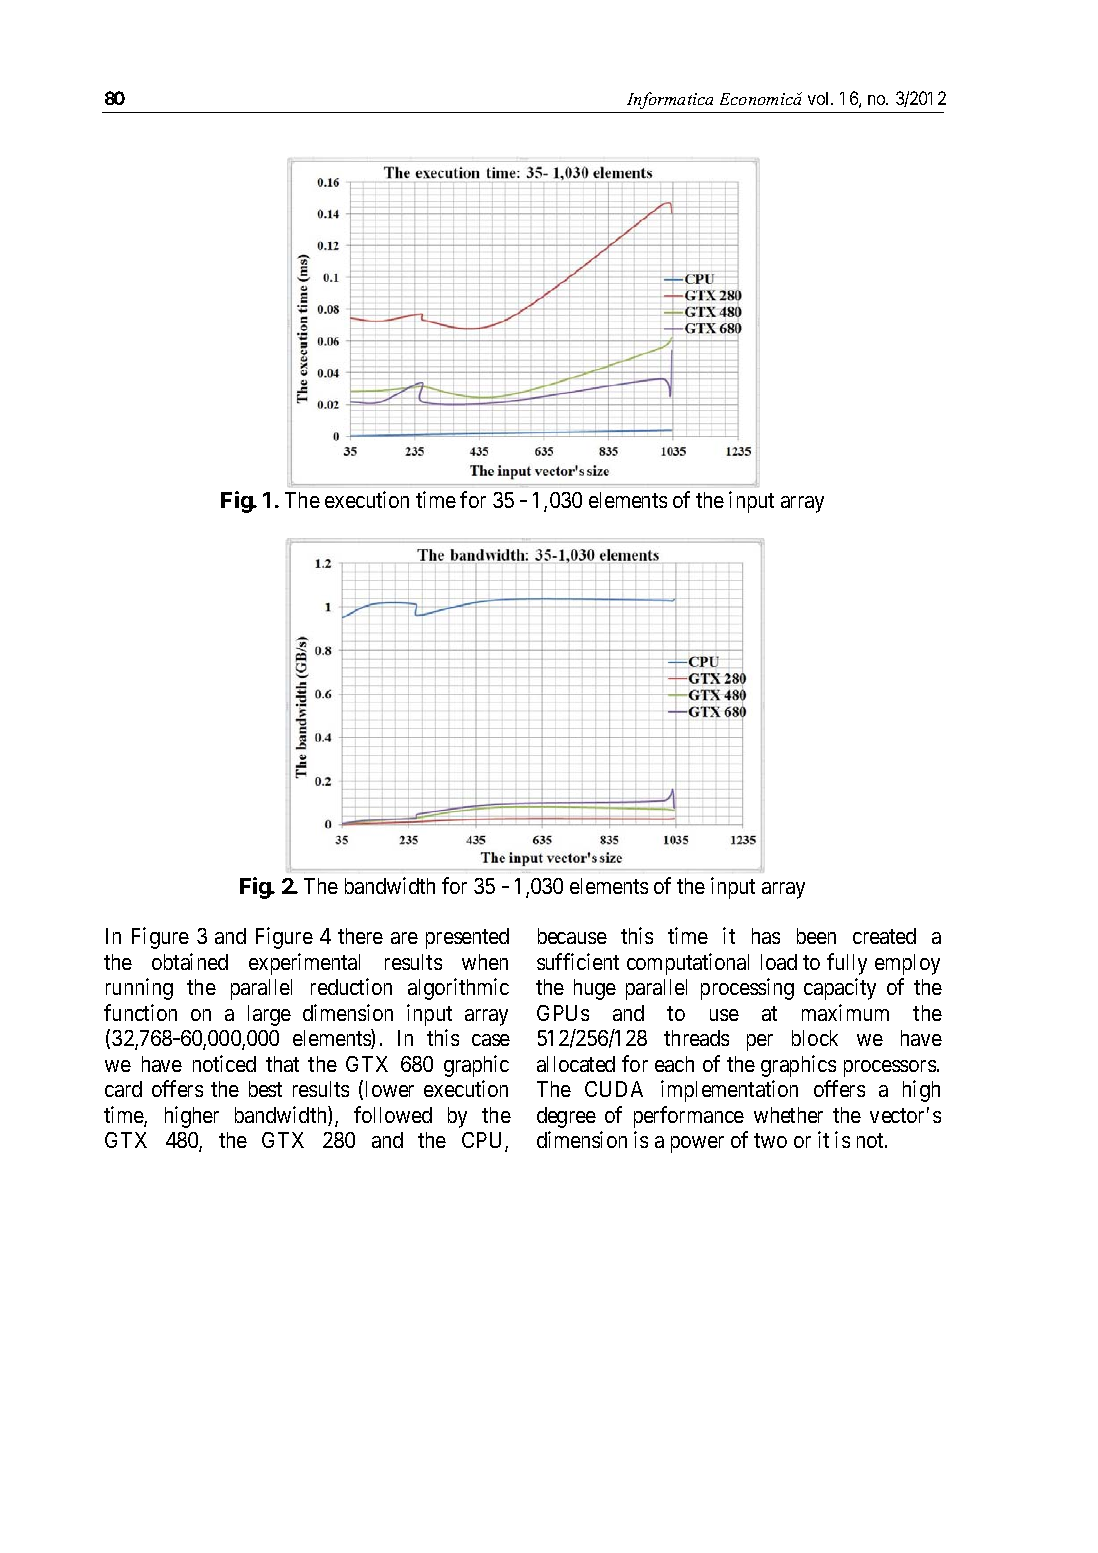  What do you see at coordinates (820, 98) in the image?
I see `vol` at bounding box center [820, 98].
